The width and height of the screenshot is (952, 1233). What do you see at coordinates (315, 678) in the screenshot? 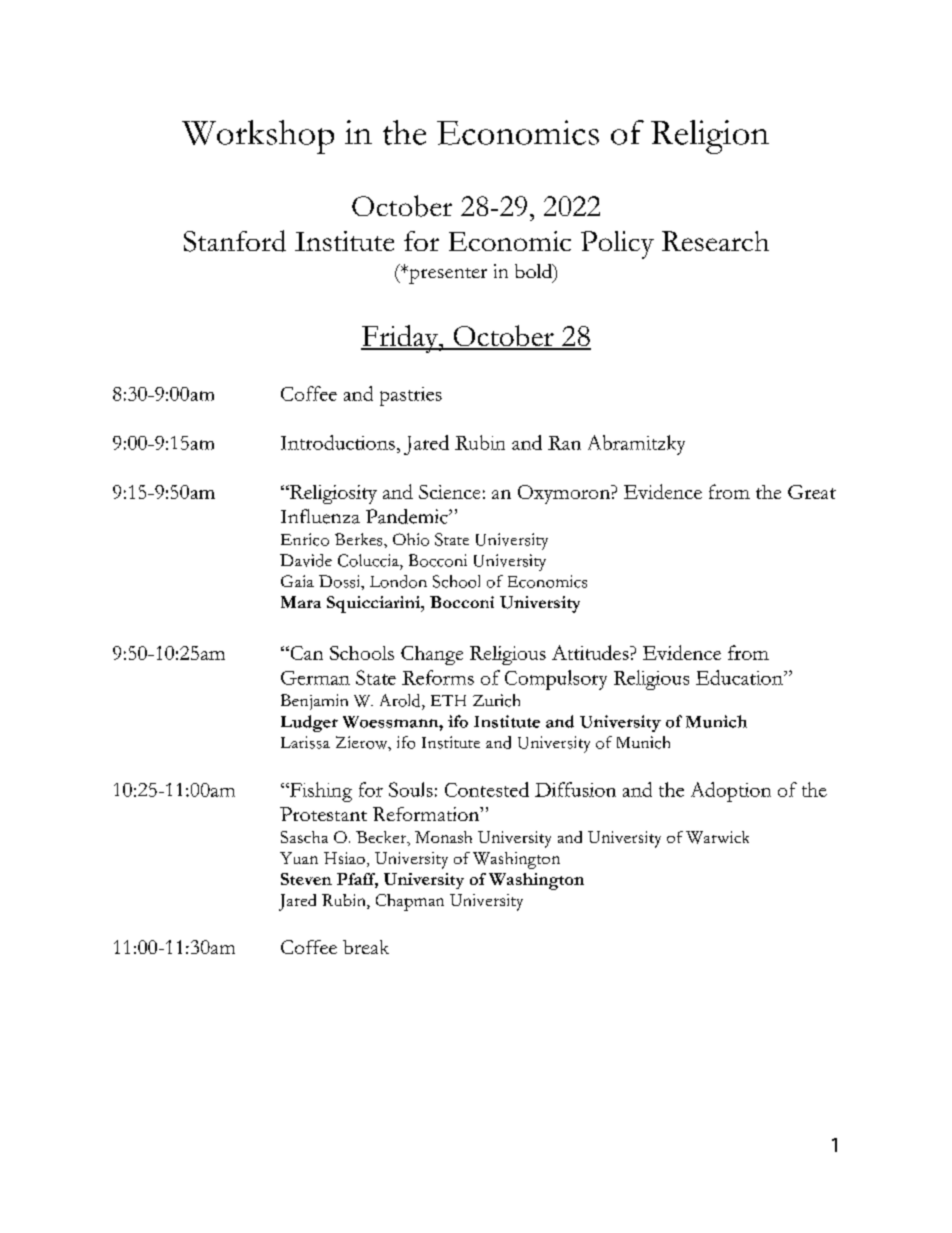
I see `German` at bounding box center [315, 678].
